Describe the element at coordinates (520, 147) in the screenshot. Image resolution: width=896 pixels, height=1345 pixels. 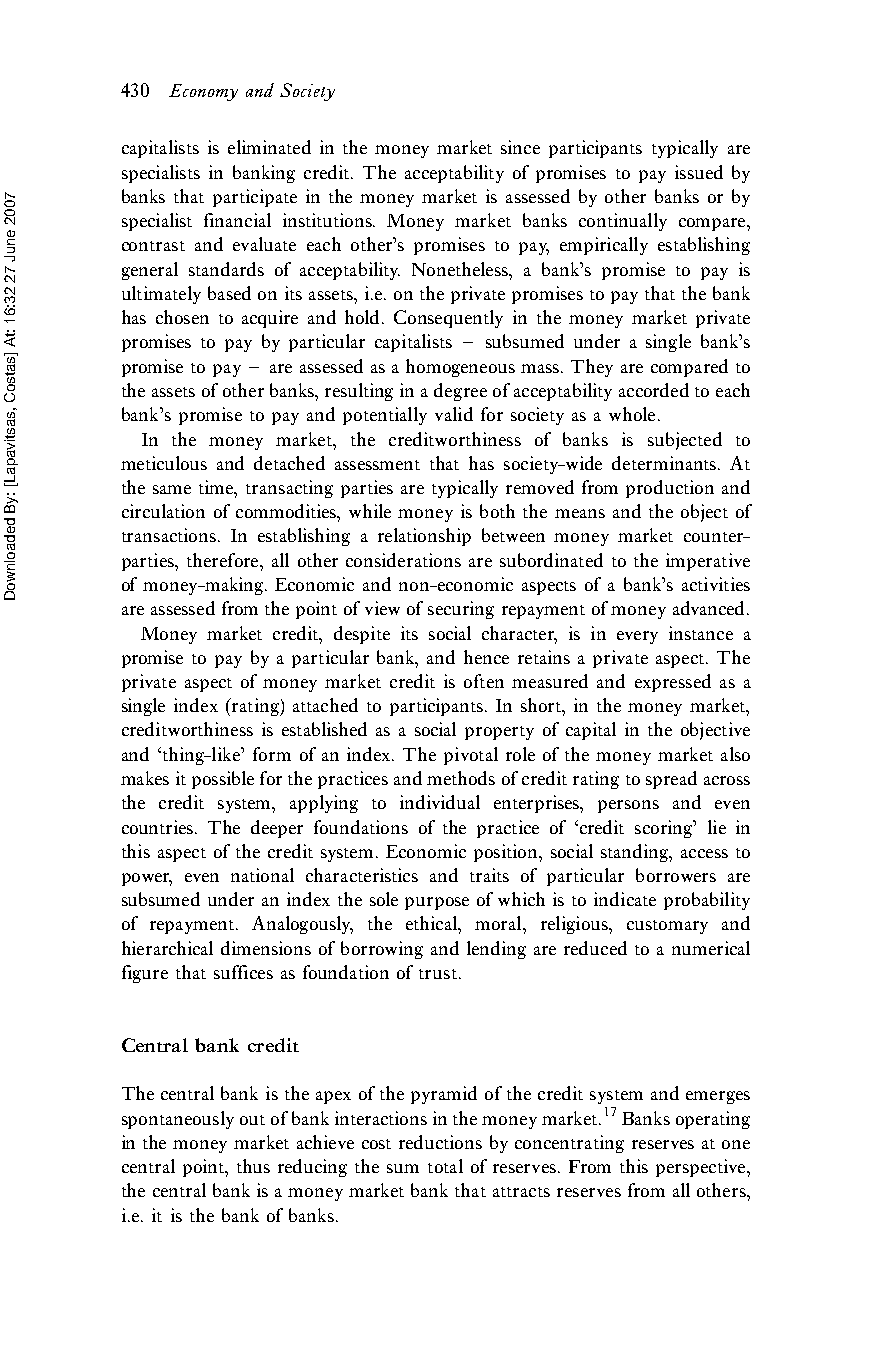
I see `since` at that location.
